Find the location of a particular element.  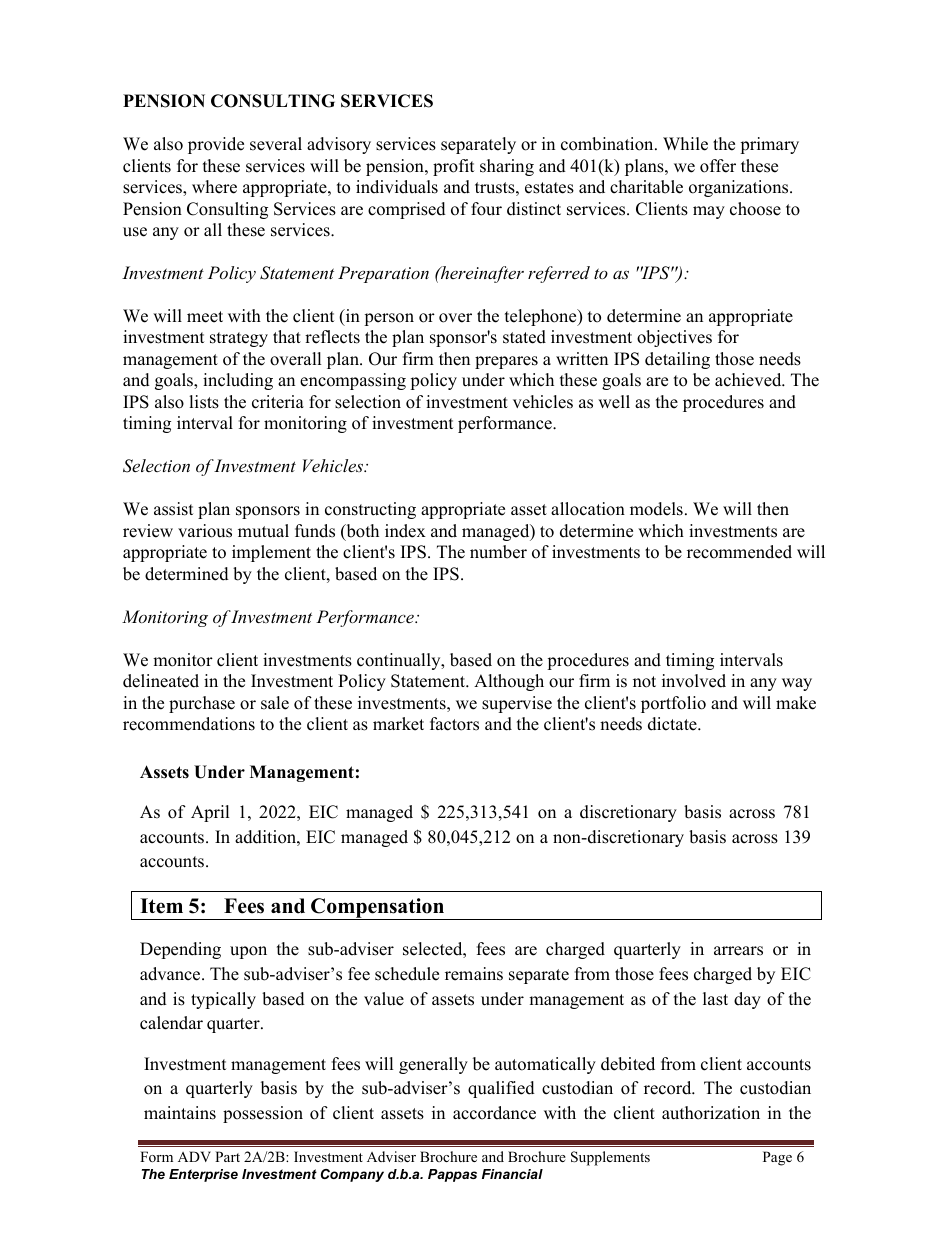

Part is located at coordinates (227, 1156).
